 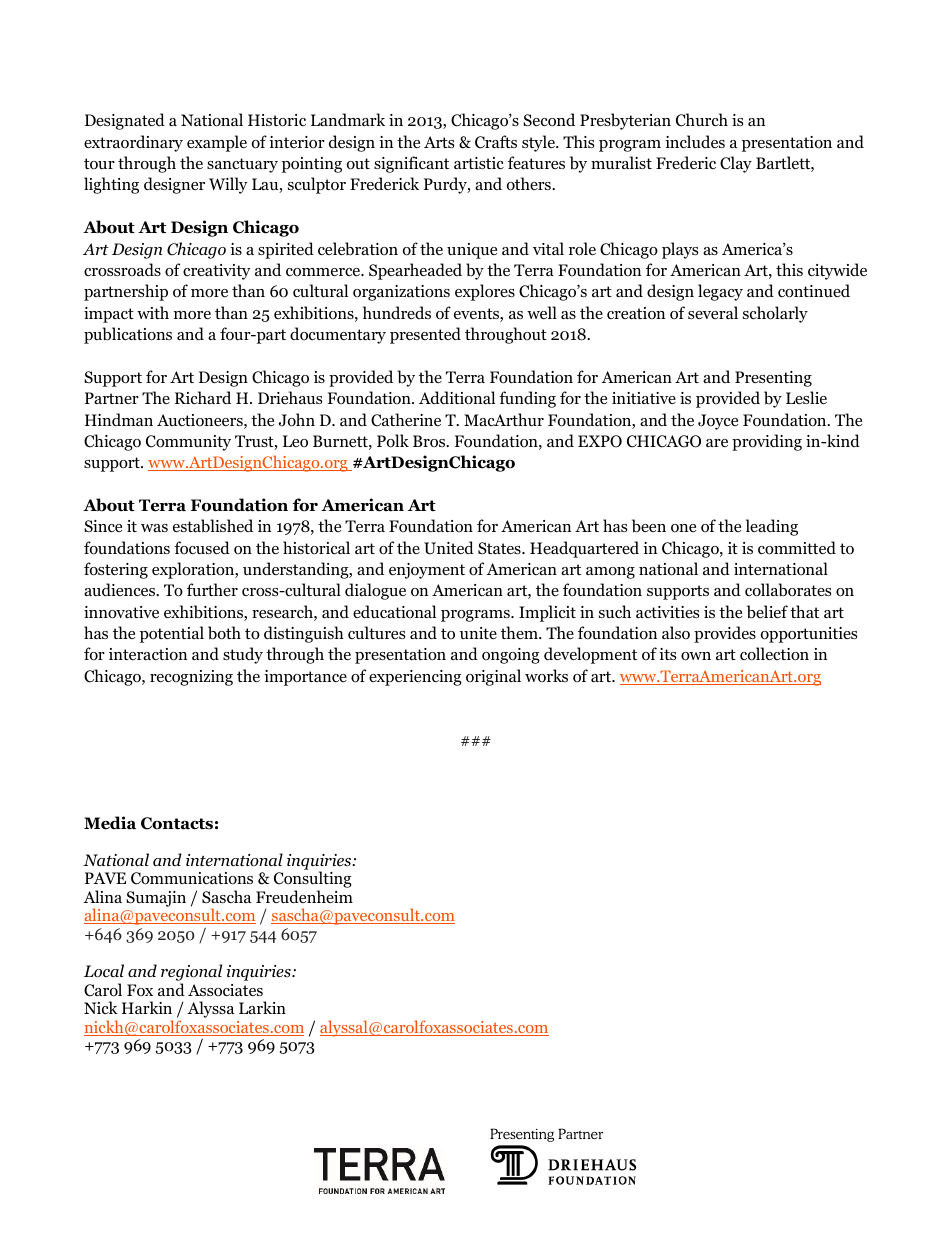 I want to click on Crafts, so click(x=496, y=142).
